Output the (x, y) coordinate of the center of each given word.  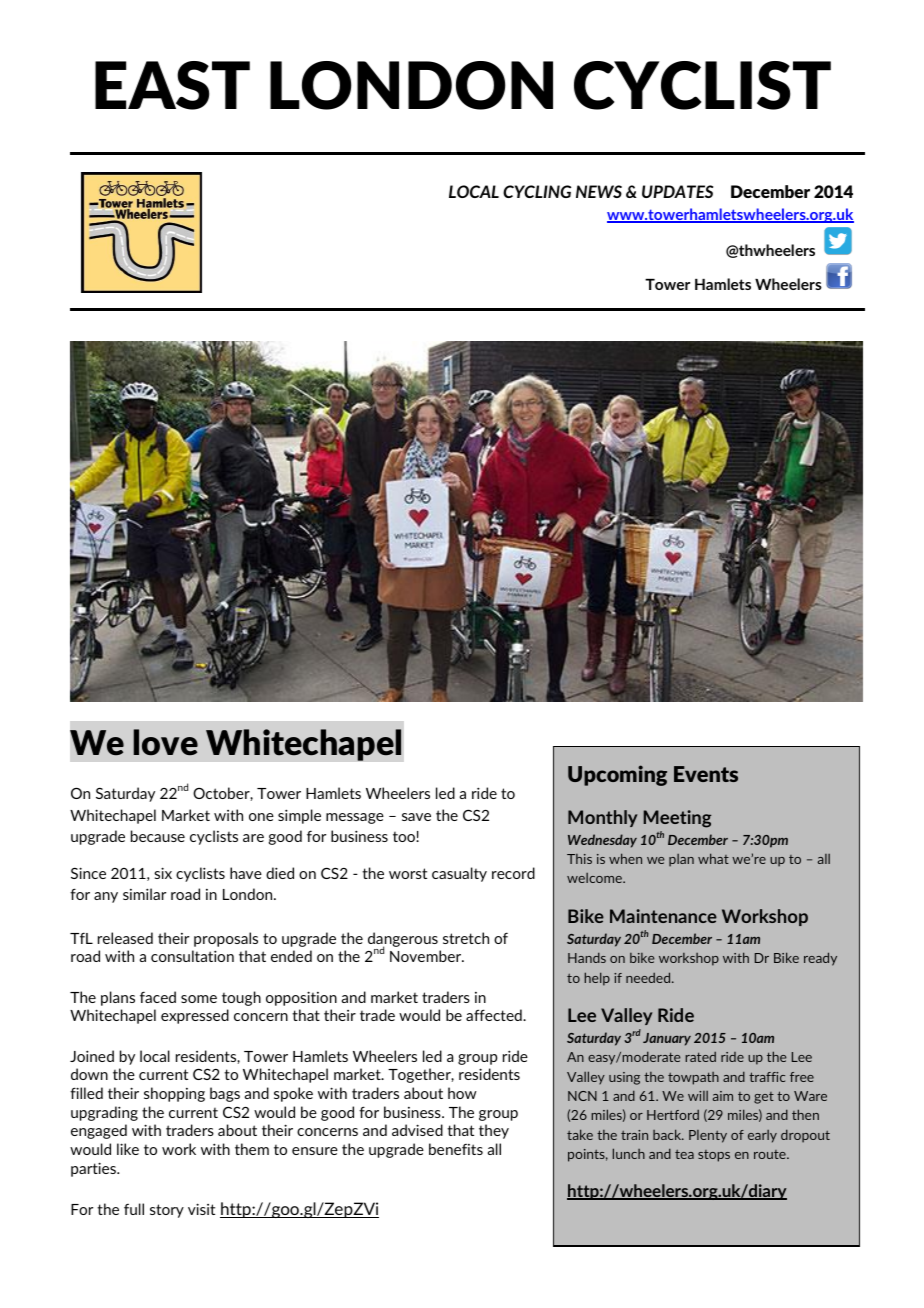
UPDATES (677, 191)
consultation (192, 956)
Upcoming (617, 775)
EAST (172, 85)
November (427, 956)
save (416, 817)
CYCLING (537, 191)
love (166, 742)
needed (649, 977)
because (158, 836)
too (405, 837)
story (167, 1211)
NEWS (599, 191)
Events (706, 774)
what (713, 858)
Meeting (677, 819)
